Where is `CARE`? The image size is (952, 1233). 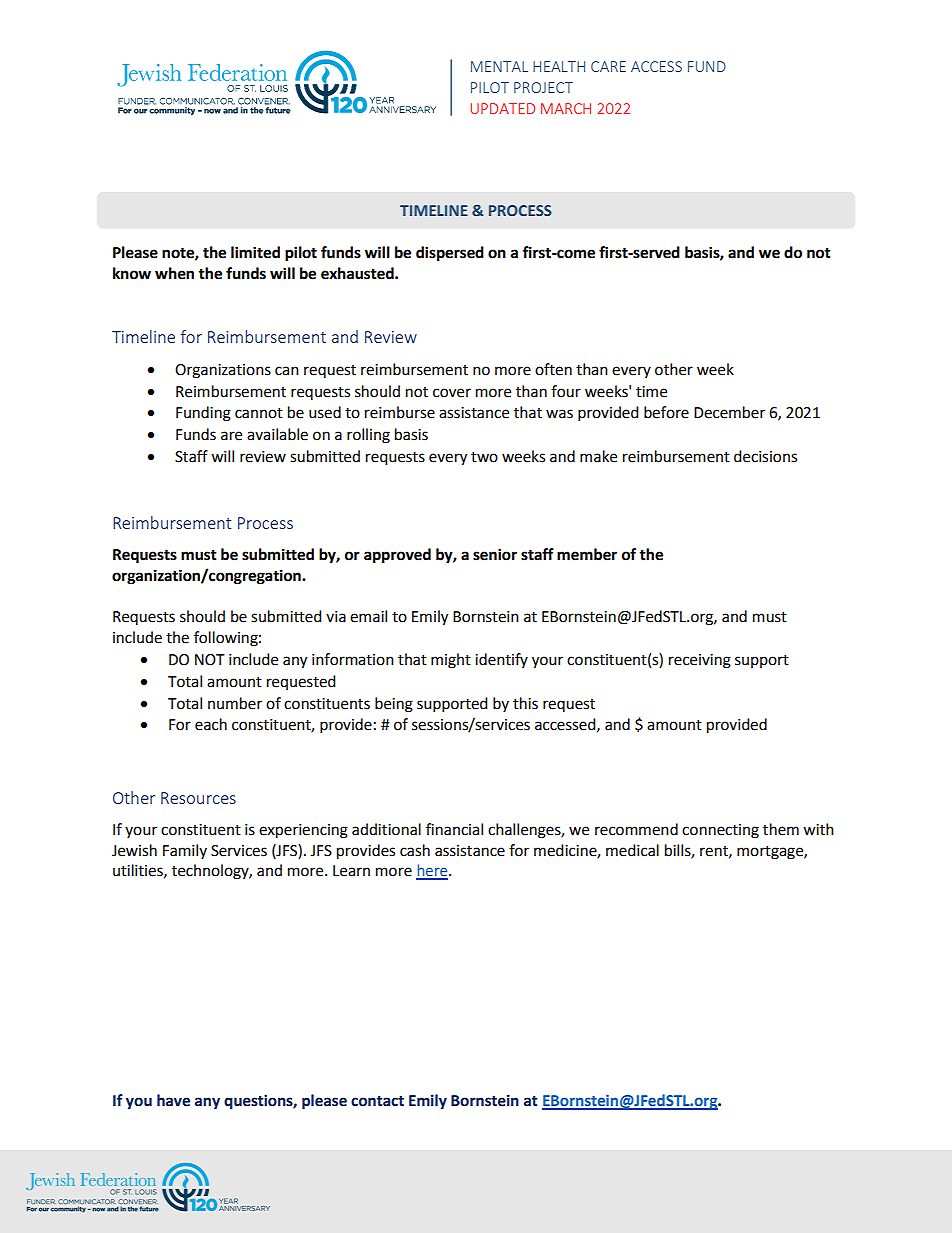 CARE is located at coordinates (608, 66).
